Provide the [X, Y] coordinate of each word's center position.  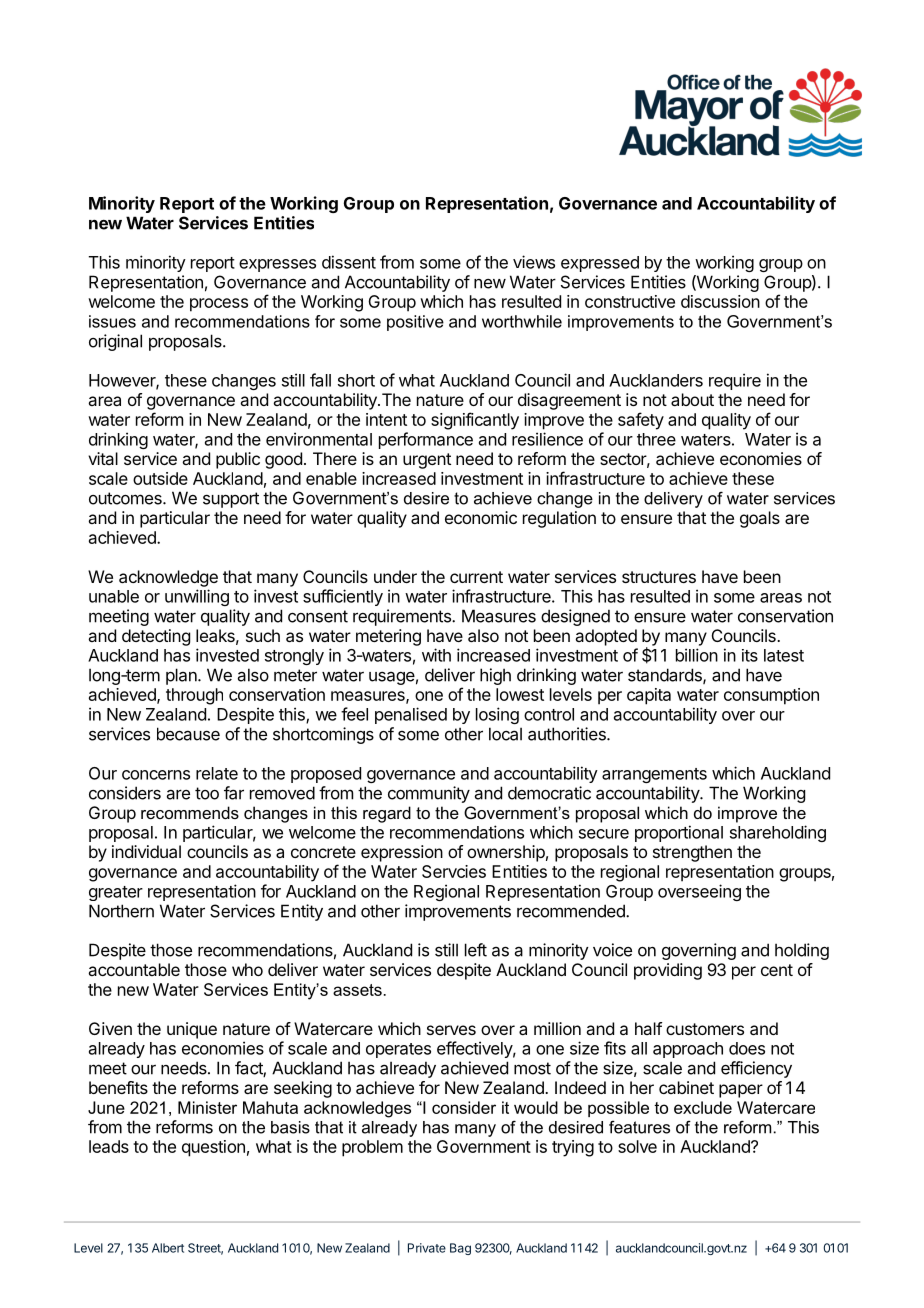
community [429, 794]
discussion [720, 301]
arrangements [654, 775]
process [219, 305]
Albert [168, 1248]
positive [415, 323]
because [188, 734]
